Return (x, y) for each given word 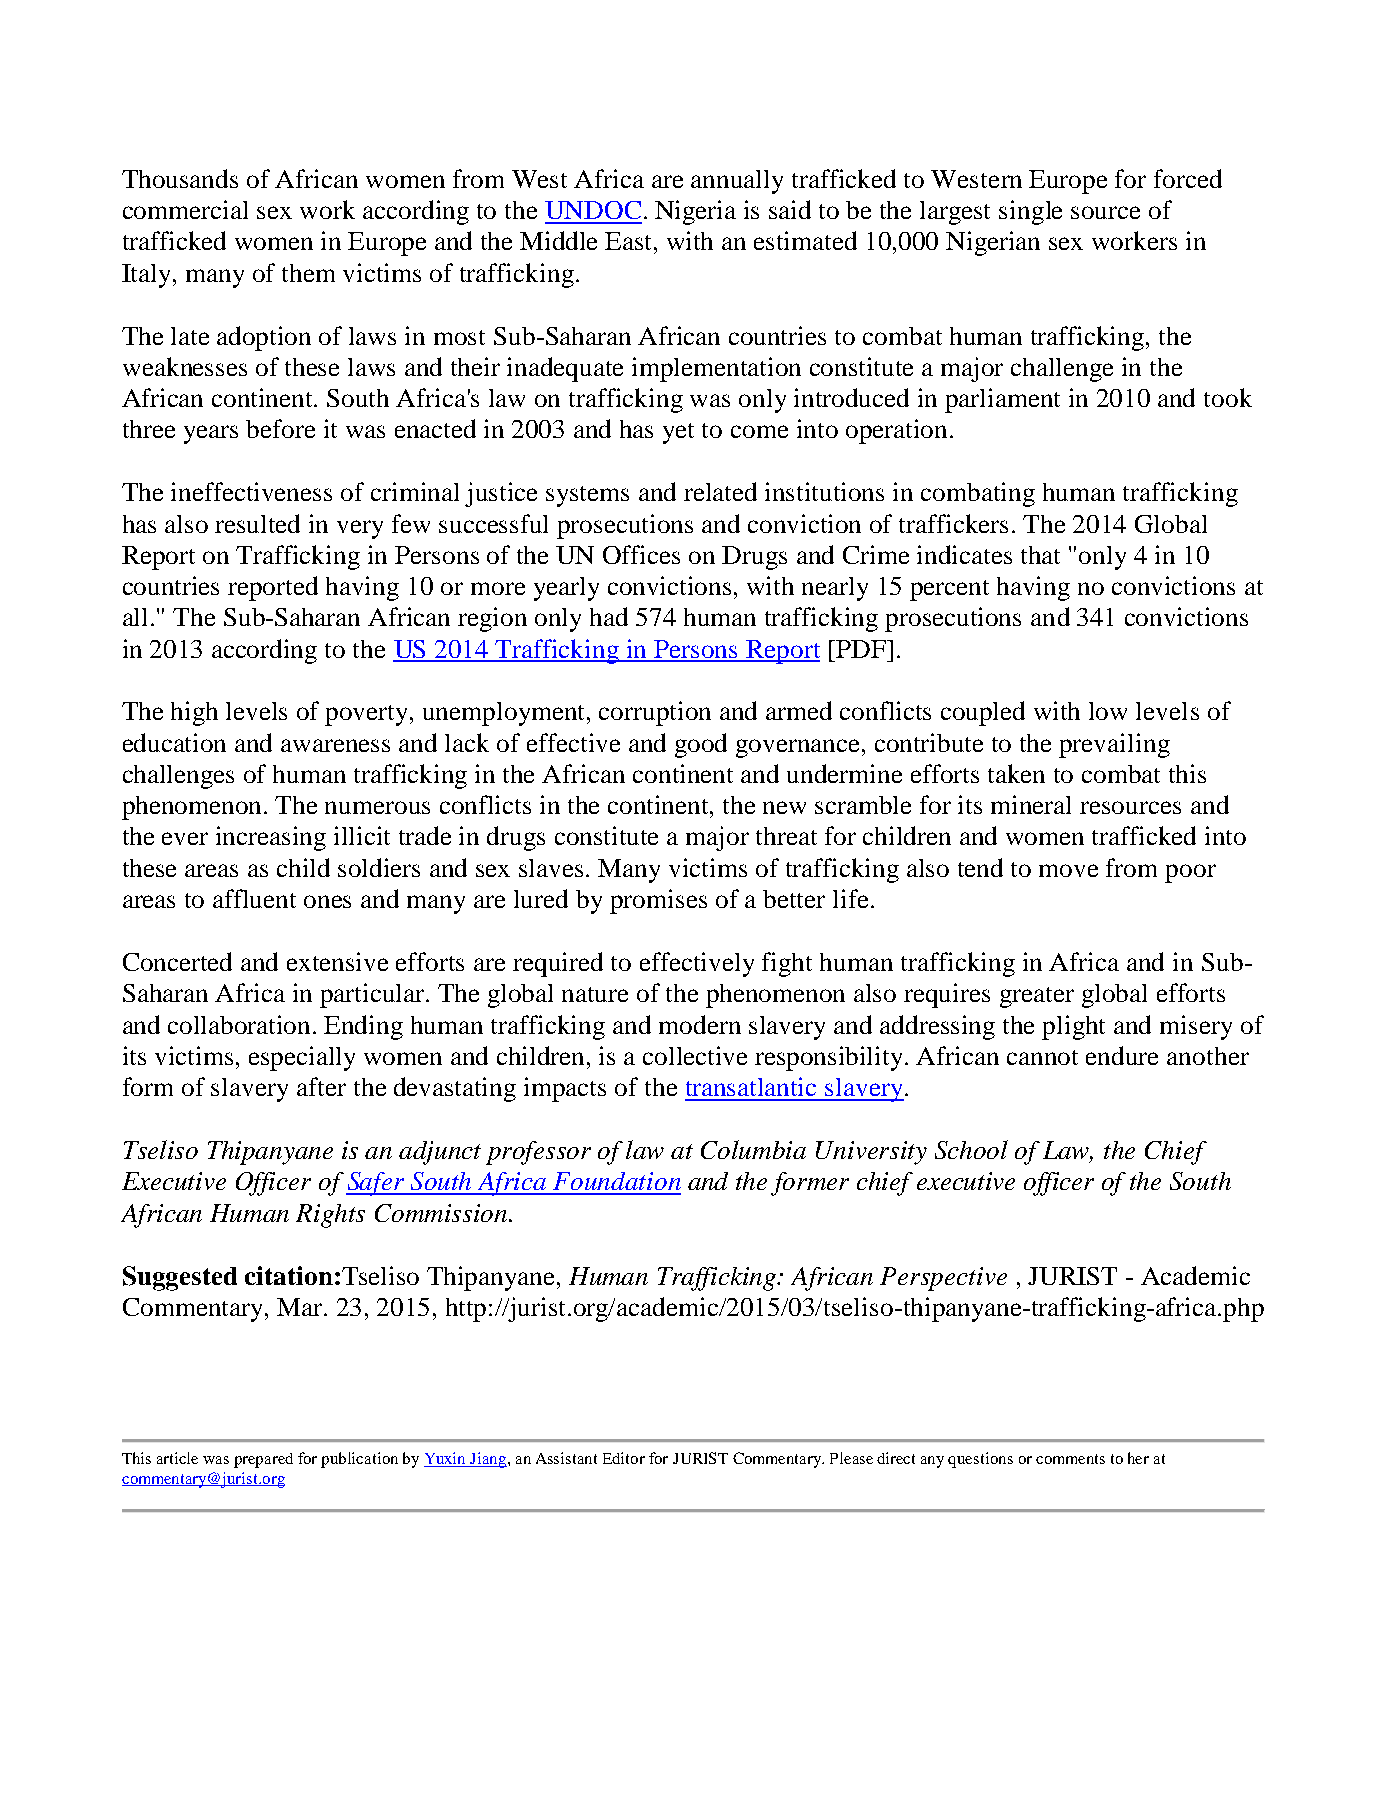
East (630, 241)
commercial (185, 209)
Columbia (753, 1149)
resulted (257, 523)
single (1030, 212)
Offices (641, 554)
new (784, 807)
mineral (1031, 804)
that (1040, 555)
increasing (271, 838)
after (321, 1086)
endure (1122, 1055)
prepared (263, 1460)
